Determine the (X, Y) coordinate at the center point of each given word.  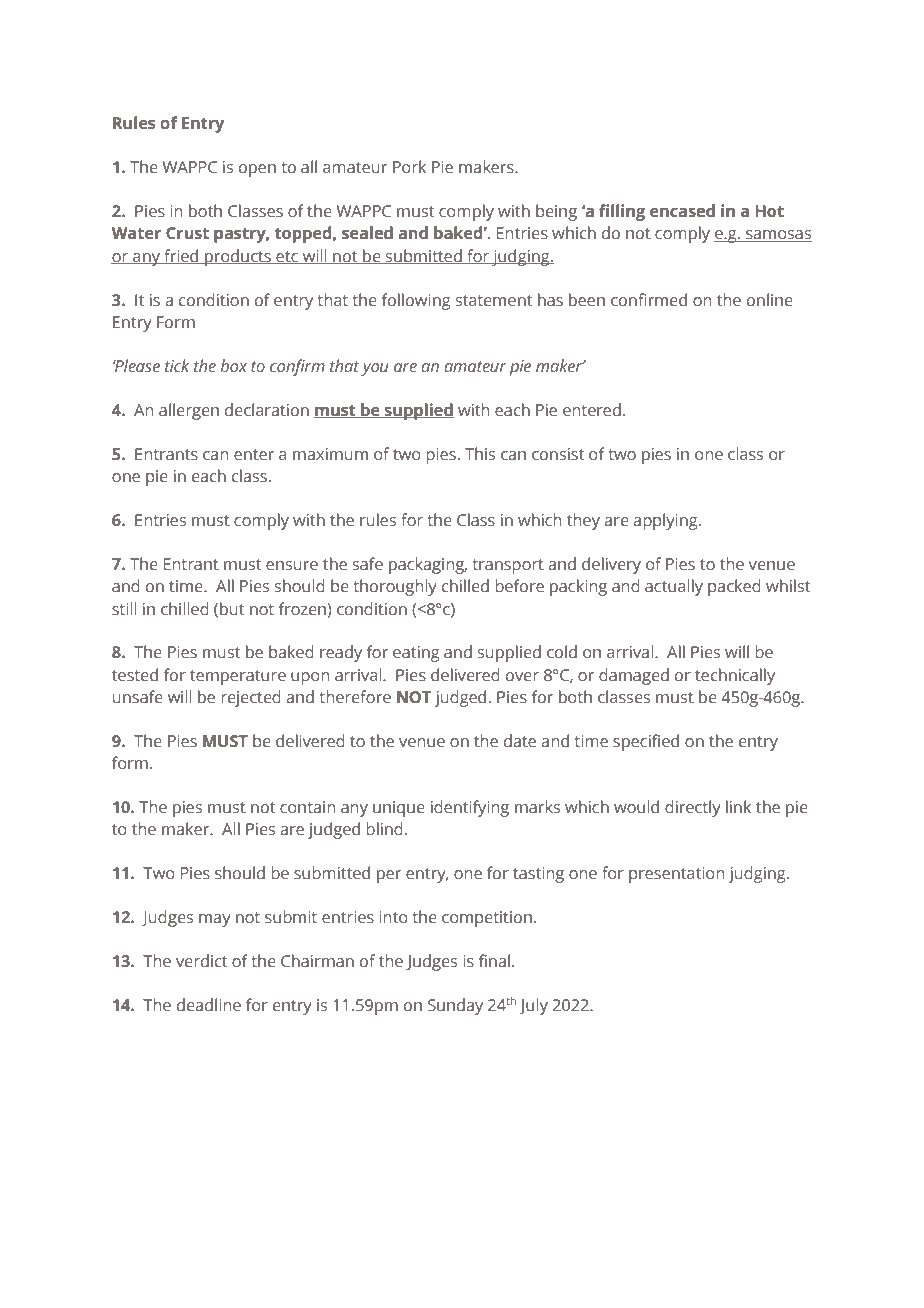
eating (416, 654)
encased (682, 211)
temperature (238, 677)
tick (177, 365)
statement (494, 301)
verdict (201, 960)
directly (693, 808)
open (257, 170)
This (480, 454)
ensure (292, 566)
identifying (470, 808)
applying (666, 521)
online (770, 299)
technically (735, 676)
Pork (409, 166)
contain (307, 807)
